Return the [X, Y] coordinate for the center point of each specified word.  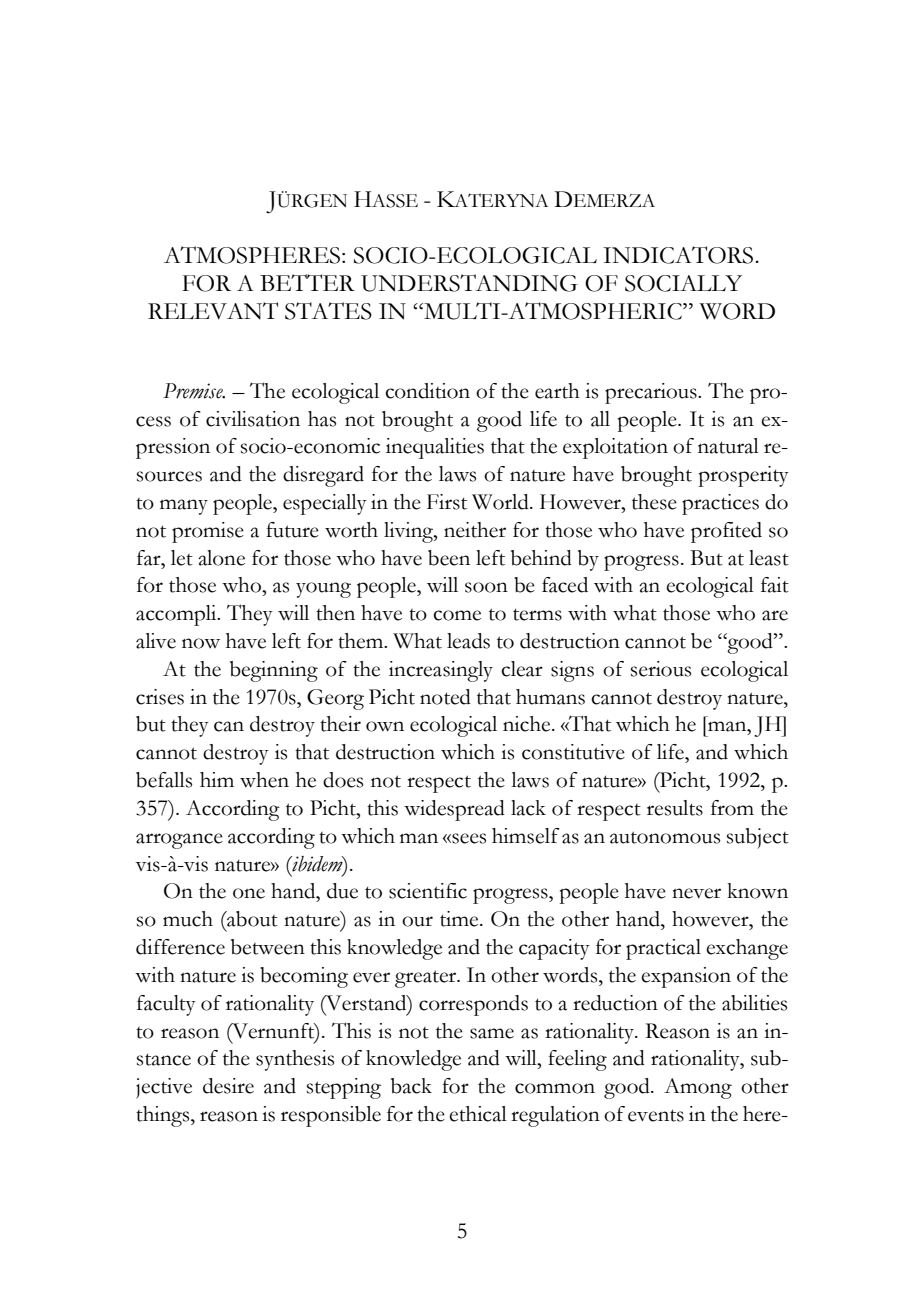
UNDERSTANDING [469, 283]
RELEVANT [213, 311]
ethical [478, 1114]
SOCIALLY [683, 283]
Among [698, 1088]
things [164, 1116]
